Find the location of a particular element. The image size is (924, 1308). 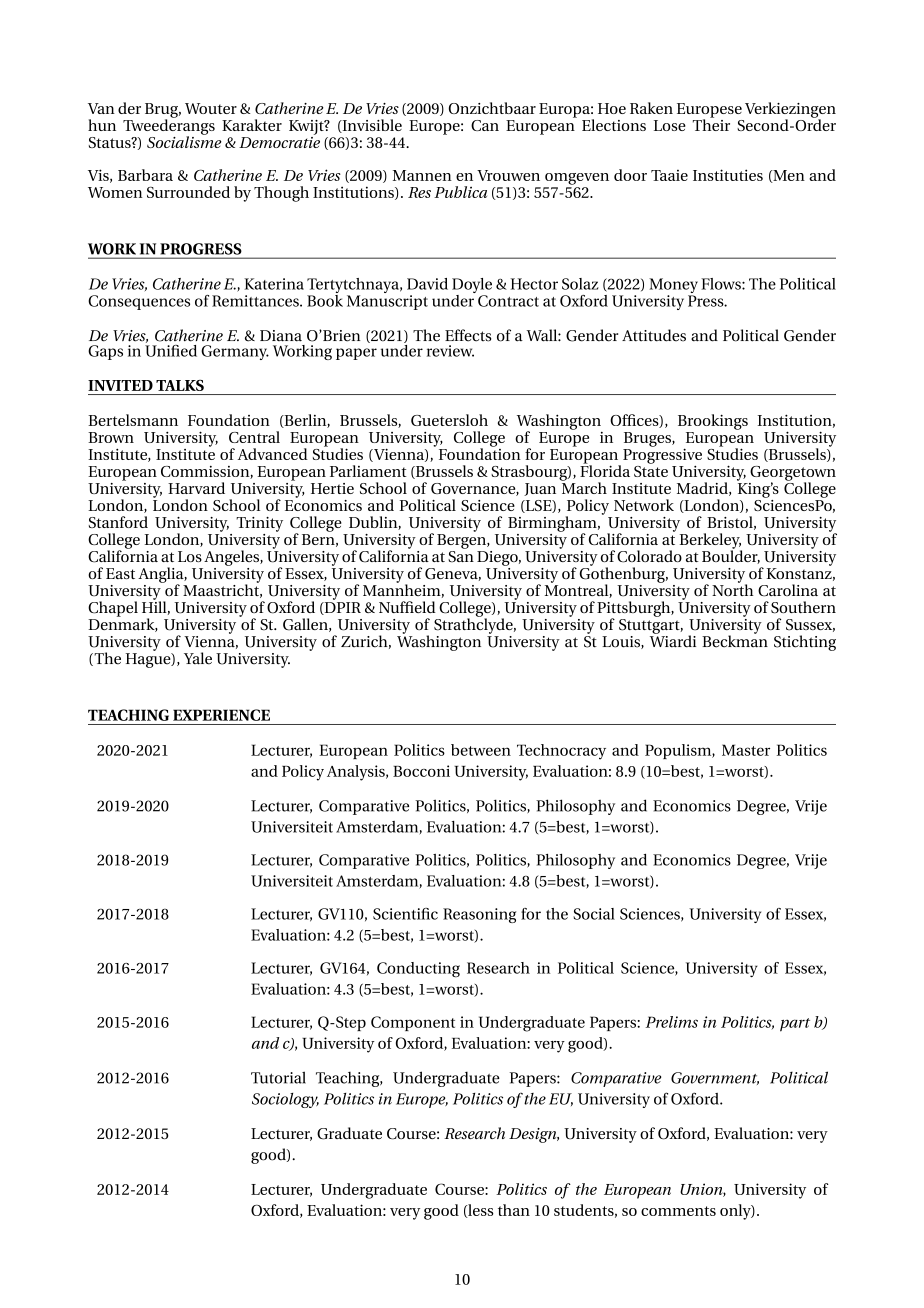

Attitudes is located at coordinates (654, 335).
